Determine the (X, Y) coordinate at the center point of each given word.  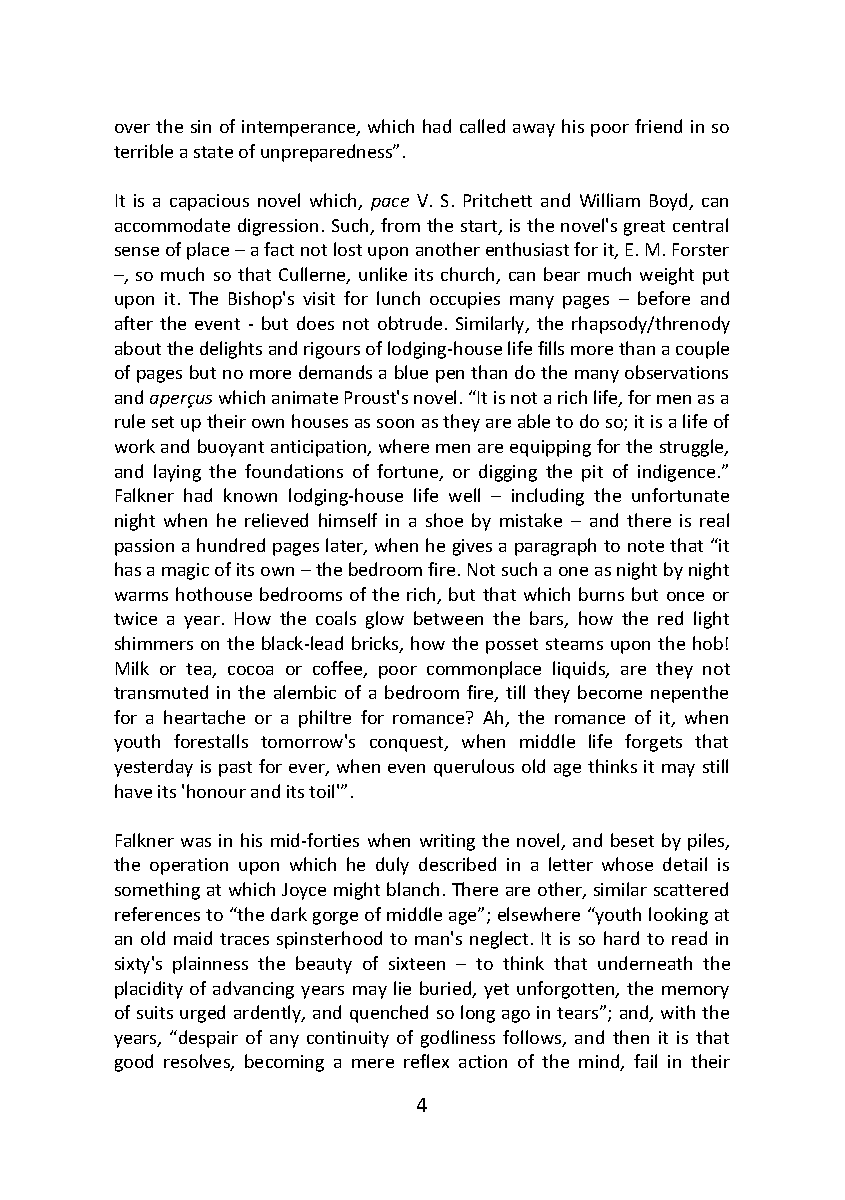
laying (177, 473)
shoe (444, 520)
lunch (398, 298)
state (213, 152)
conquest (408, 744)
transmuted (161, 692)
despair (208, 1039)
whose (627, 864)
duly (392, 866)
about (138, 348)
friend (658, 126)
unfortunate (680, 495)
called (482, 126)
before (664, 298)
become (610, 692)
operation (189, 866)
